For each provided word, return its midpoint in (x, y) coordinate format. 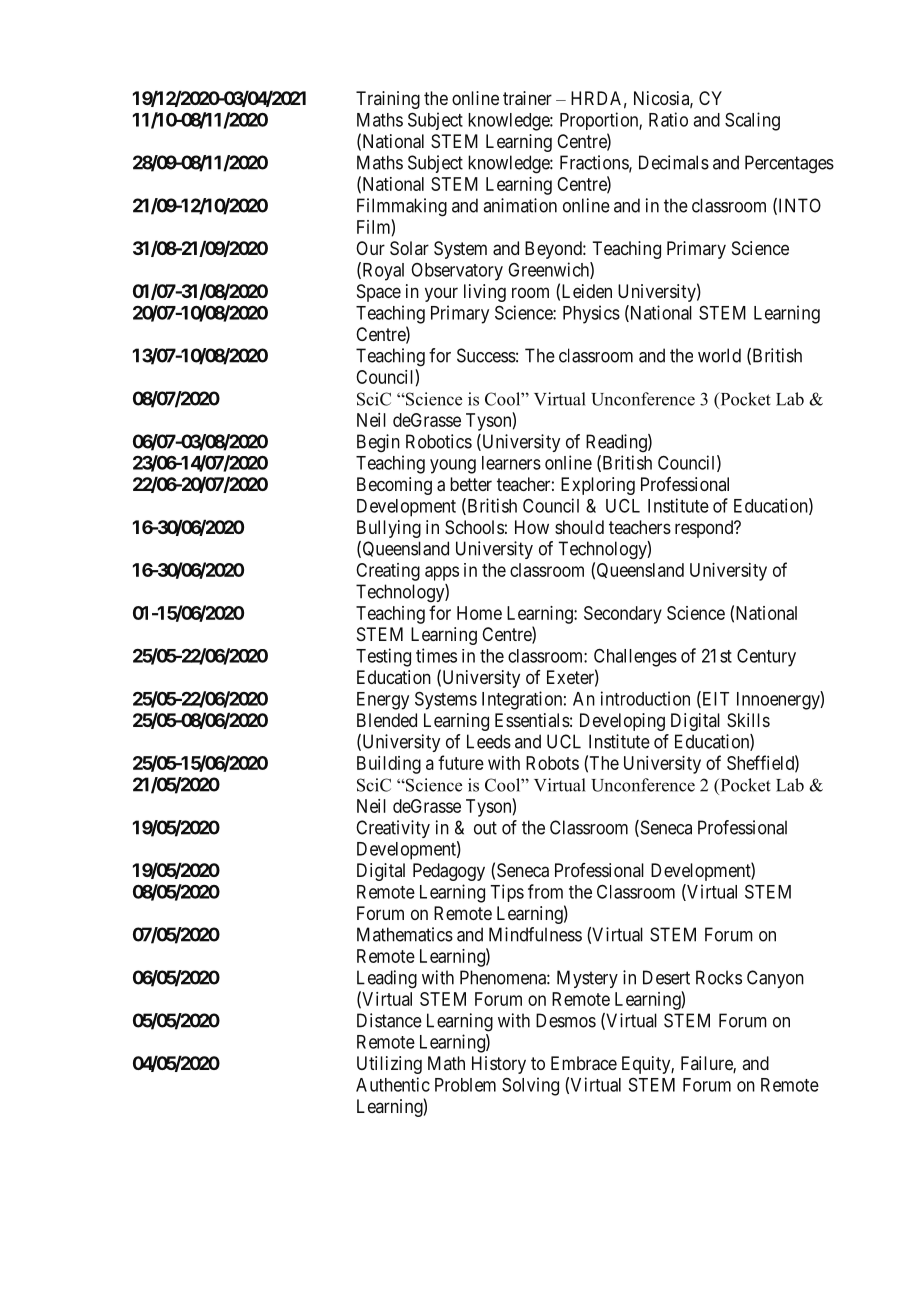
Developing (622, 722)
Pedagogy (449, 872)
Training (388, 100)
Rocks (719, 977)
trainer (527, 98)
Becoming (394, 486)
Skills (748, 720)
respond (705, 529)
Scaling (752, 121)
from (545, 891)
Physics (591, 314)
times (436, 655)
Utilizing (389, 1065)
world (719, 355)
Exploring (598, 486)
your (441, 294)
